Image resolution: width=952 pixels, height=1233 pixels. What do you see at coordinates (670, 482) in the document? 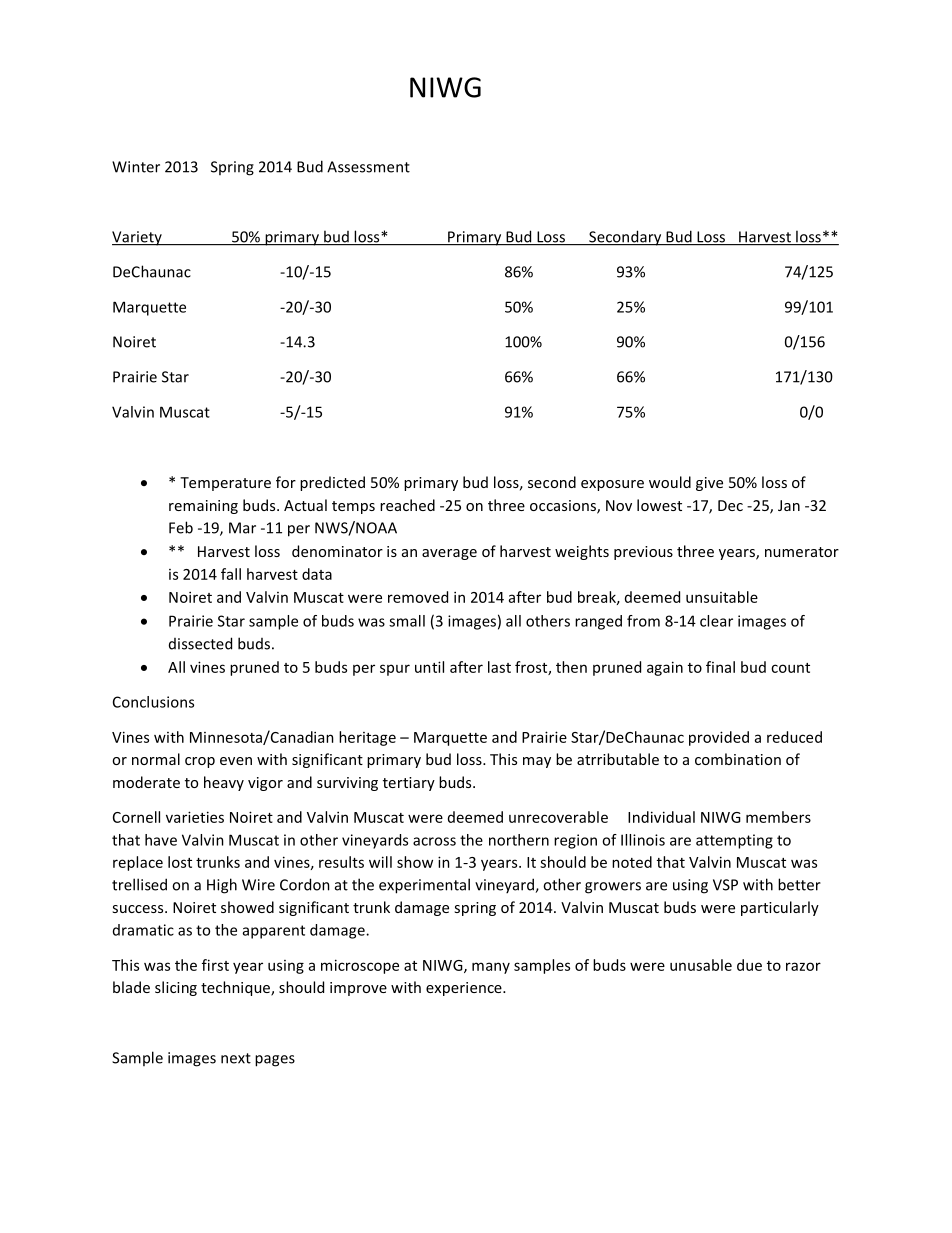
I see `would` at bounding box center [670, 482].
